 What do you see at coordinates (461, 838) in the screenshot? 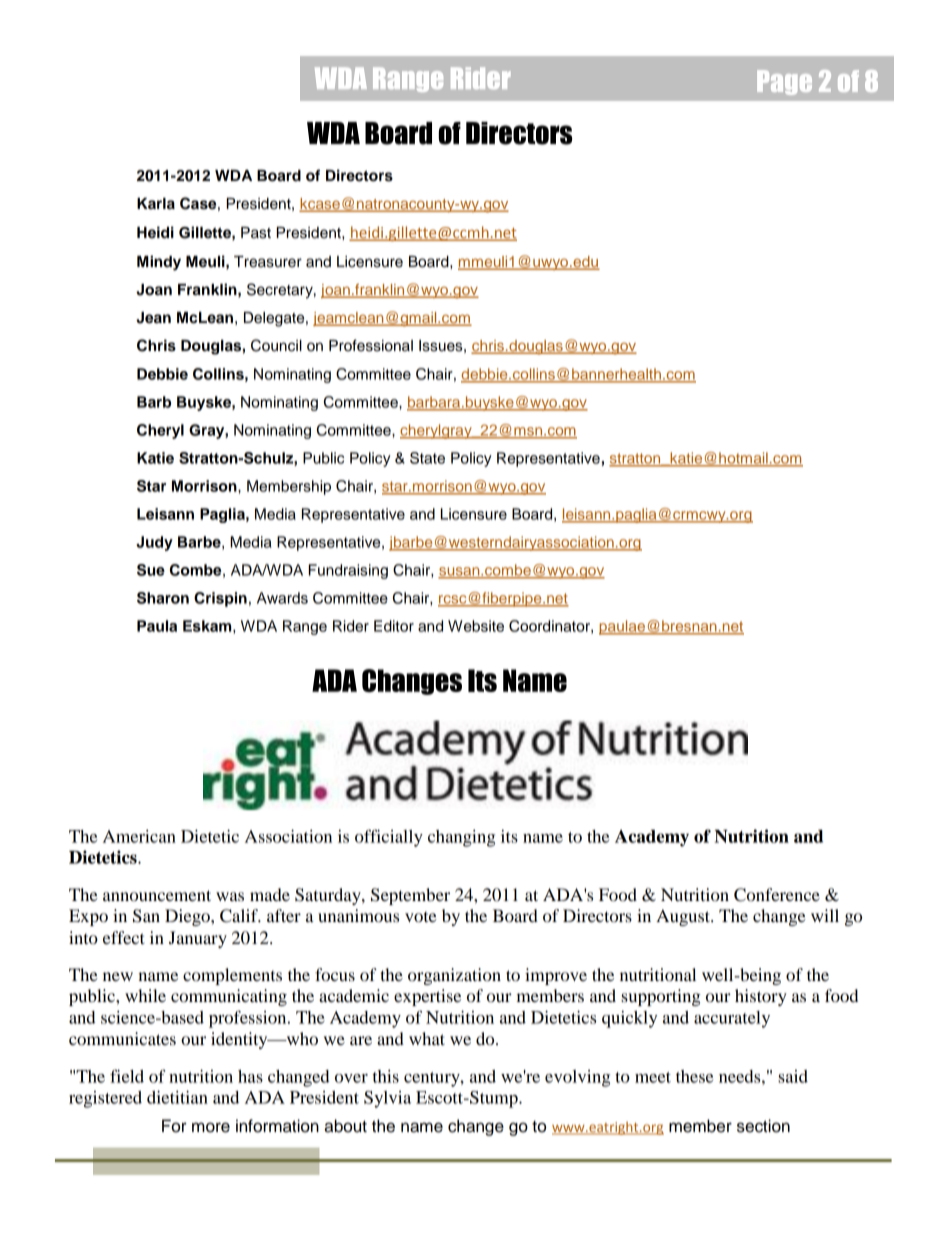
I see `changing` at bounding box center [461, 838].
